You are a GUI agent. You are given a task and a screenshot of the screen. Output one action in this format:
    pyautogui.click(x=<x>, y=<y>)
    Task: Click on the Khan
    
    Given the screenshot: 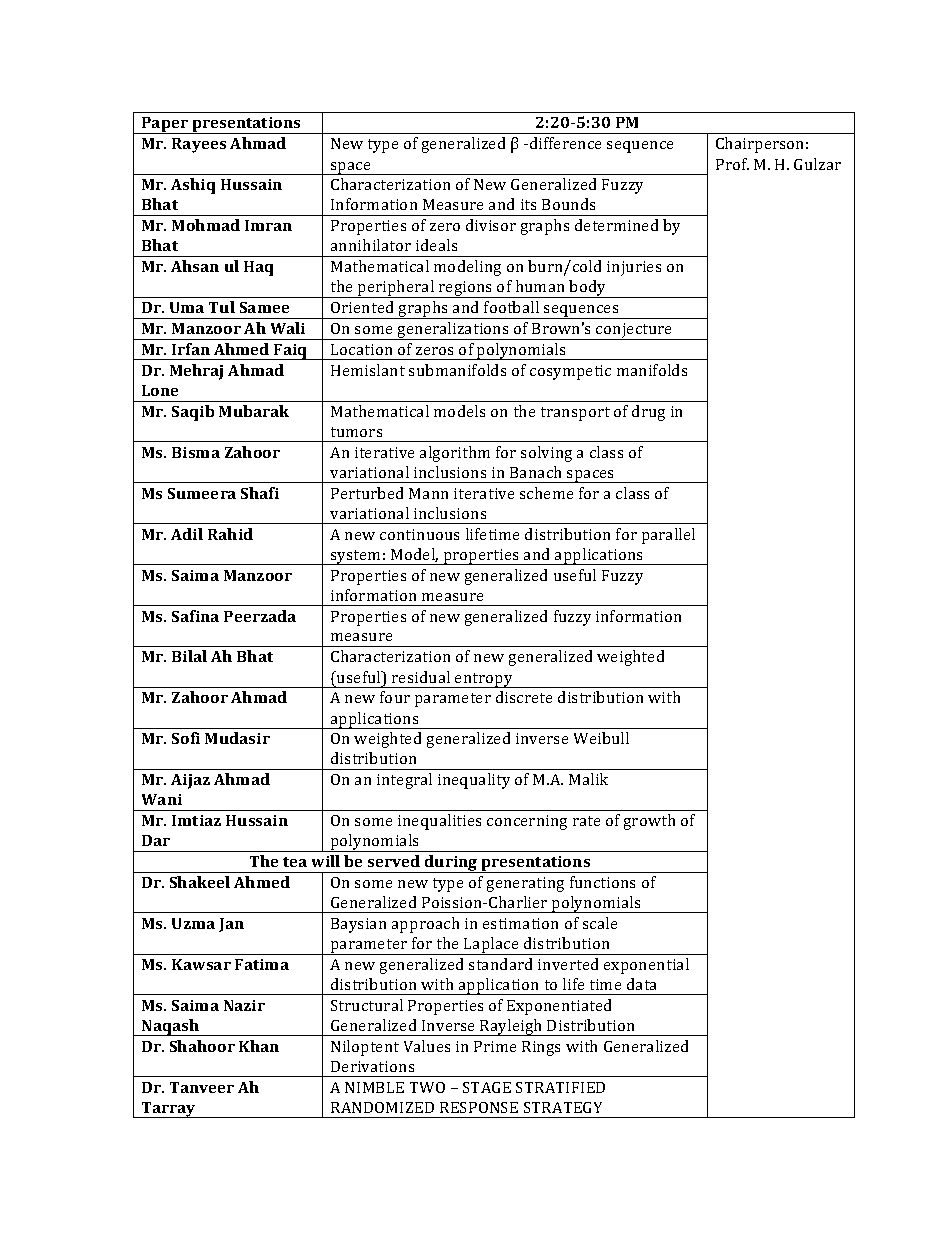 What is the action you would take?
    pyautogui.click(x=259, y=1046)
